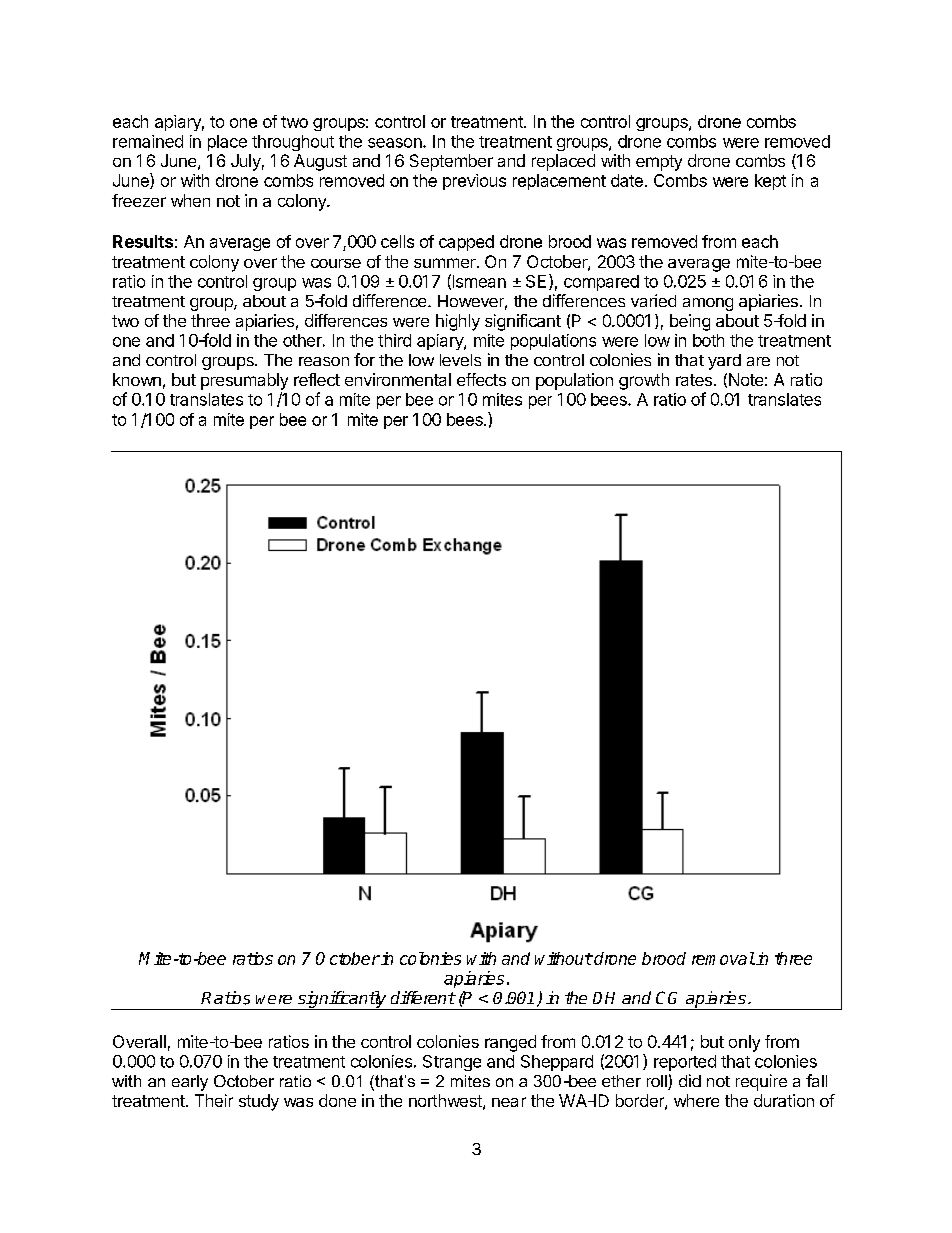 This page has width=952, height=1233. What do you see at coordinates (452, 1063) in the page?
I see `Strange` at bounding box center [452, 1063].
